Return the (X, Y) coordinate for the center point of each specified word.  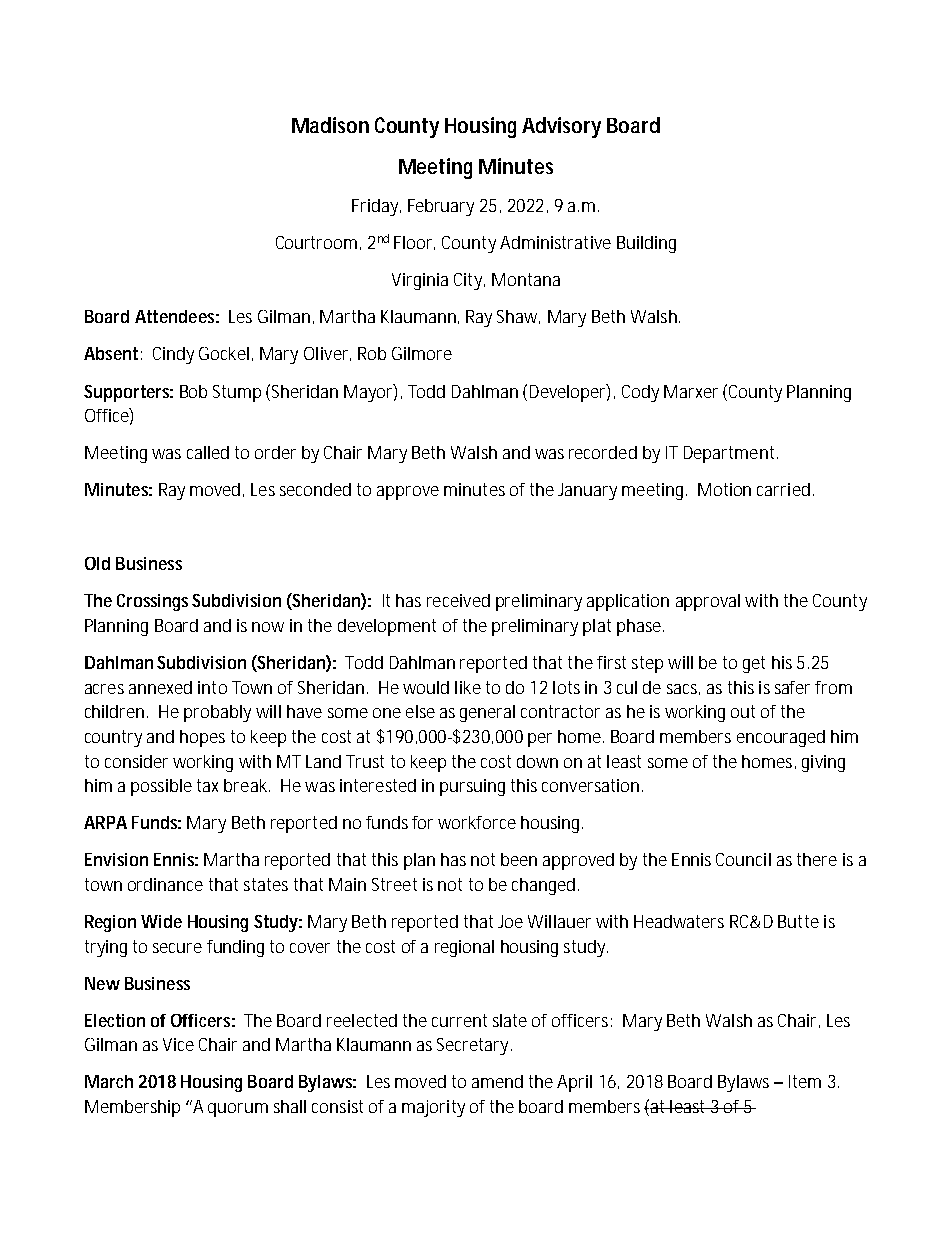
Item (805, 1081)
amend (497, 1081)
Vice (178, 1044)
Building (646, 244)
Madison (330, 125)
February (441, 207)
